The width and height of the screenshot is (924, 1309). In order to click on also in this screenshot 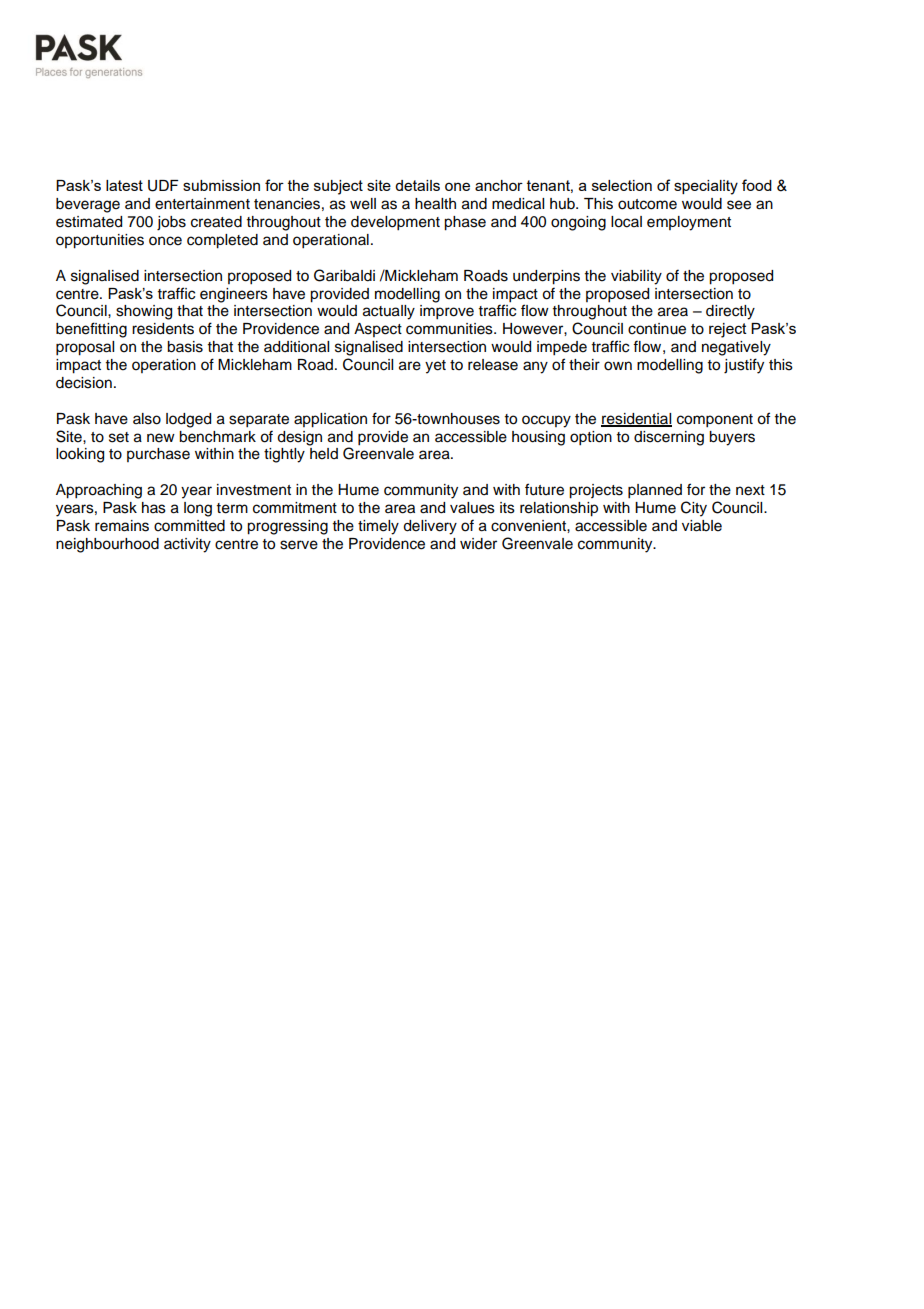, I will do `click(147, 419)`.
